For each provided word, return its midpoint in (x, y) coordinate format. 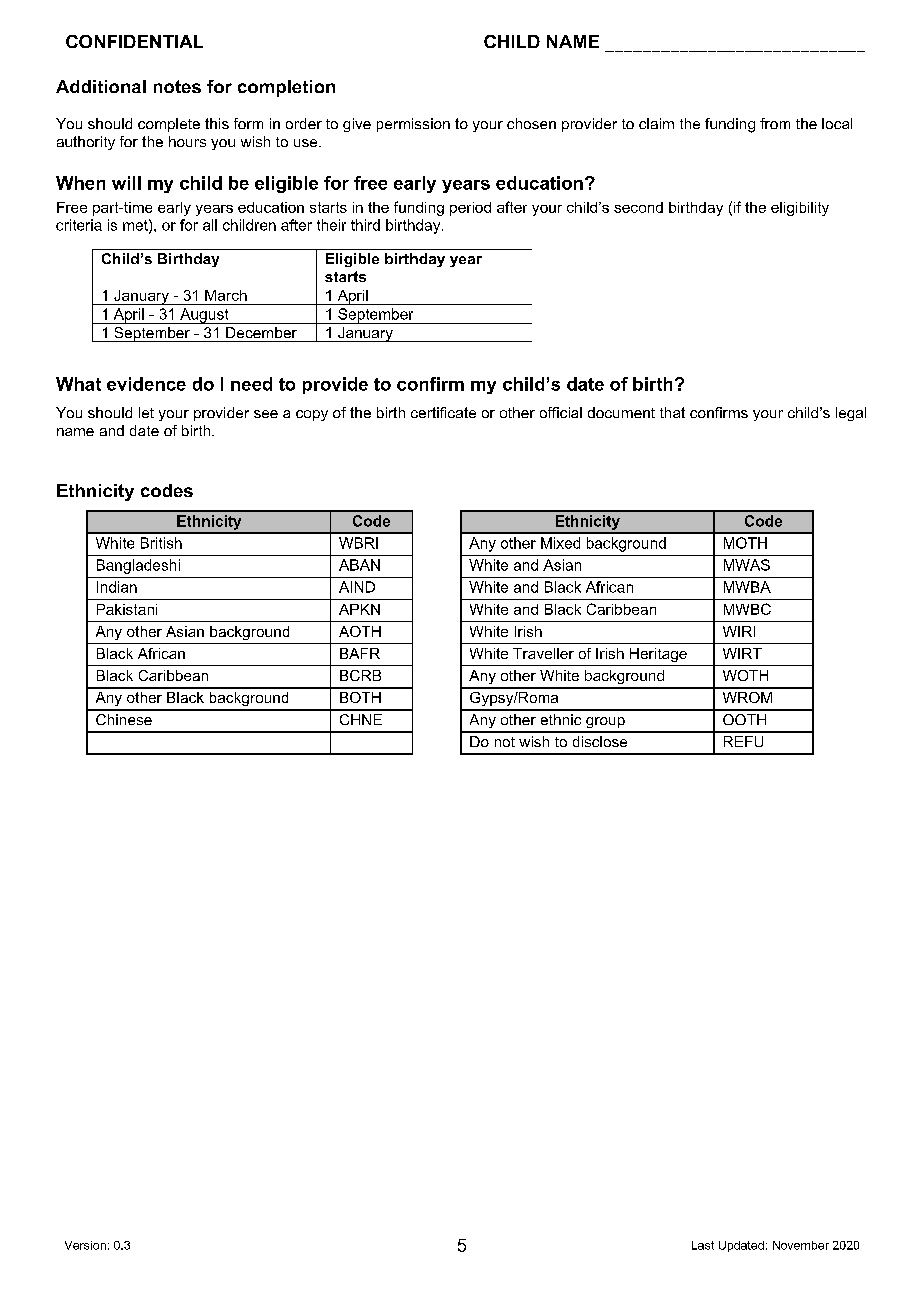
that (672, 412)
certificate (443, 412)
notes (177, 86)
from (775, 123)
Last (703, 1245)
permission (413, 125)
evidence (146, 384)
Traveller (543, 653)
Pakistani (127, 609)
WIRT (742, 653)
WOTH (745, 675)
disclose (600, 741)
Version (85, 1245)
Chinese (124, 719)
